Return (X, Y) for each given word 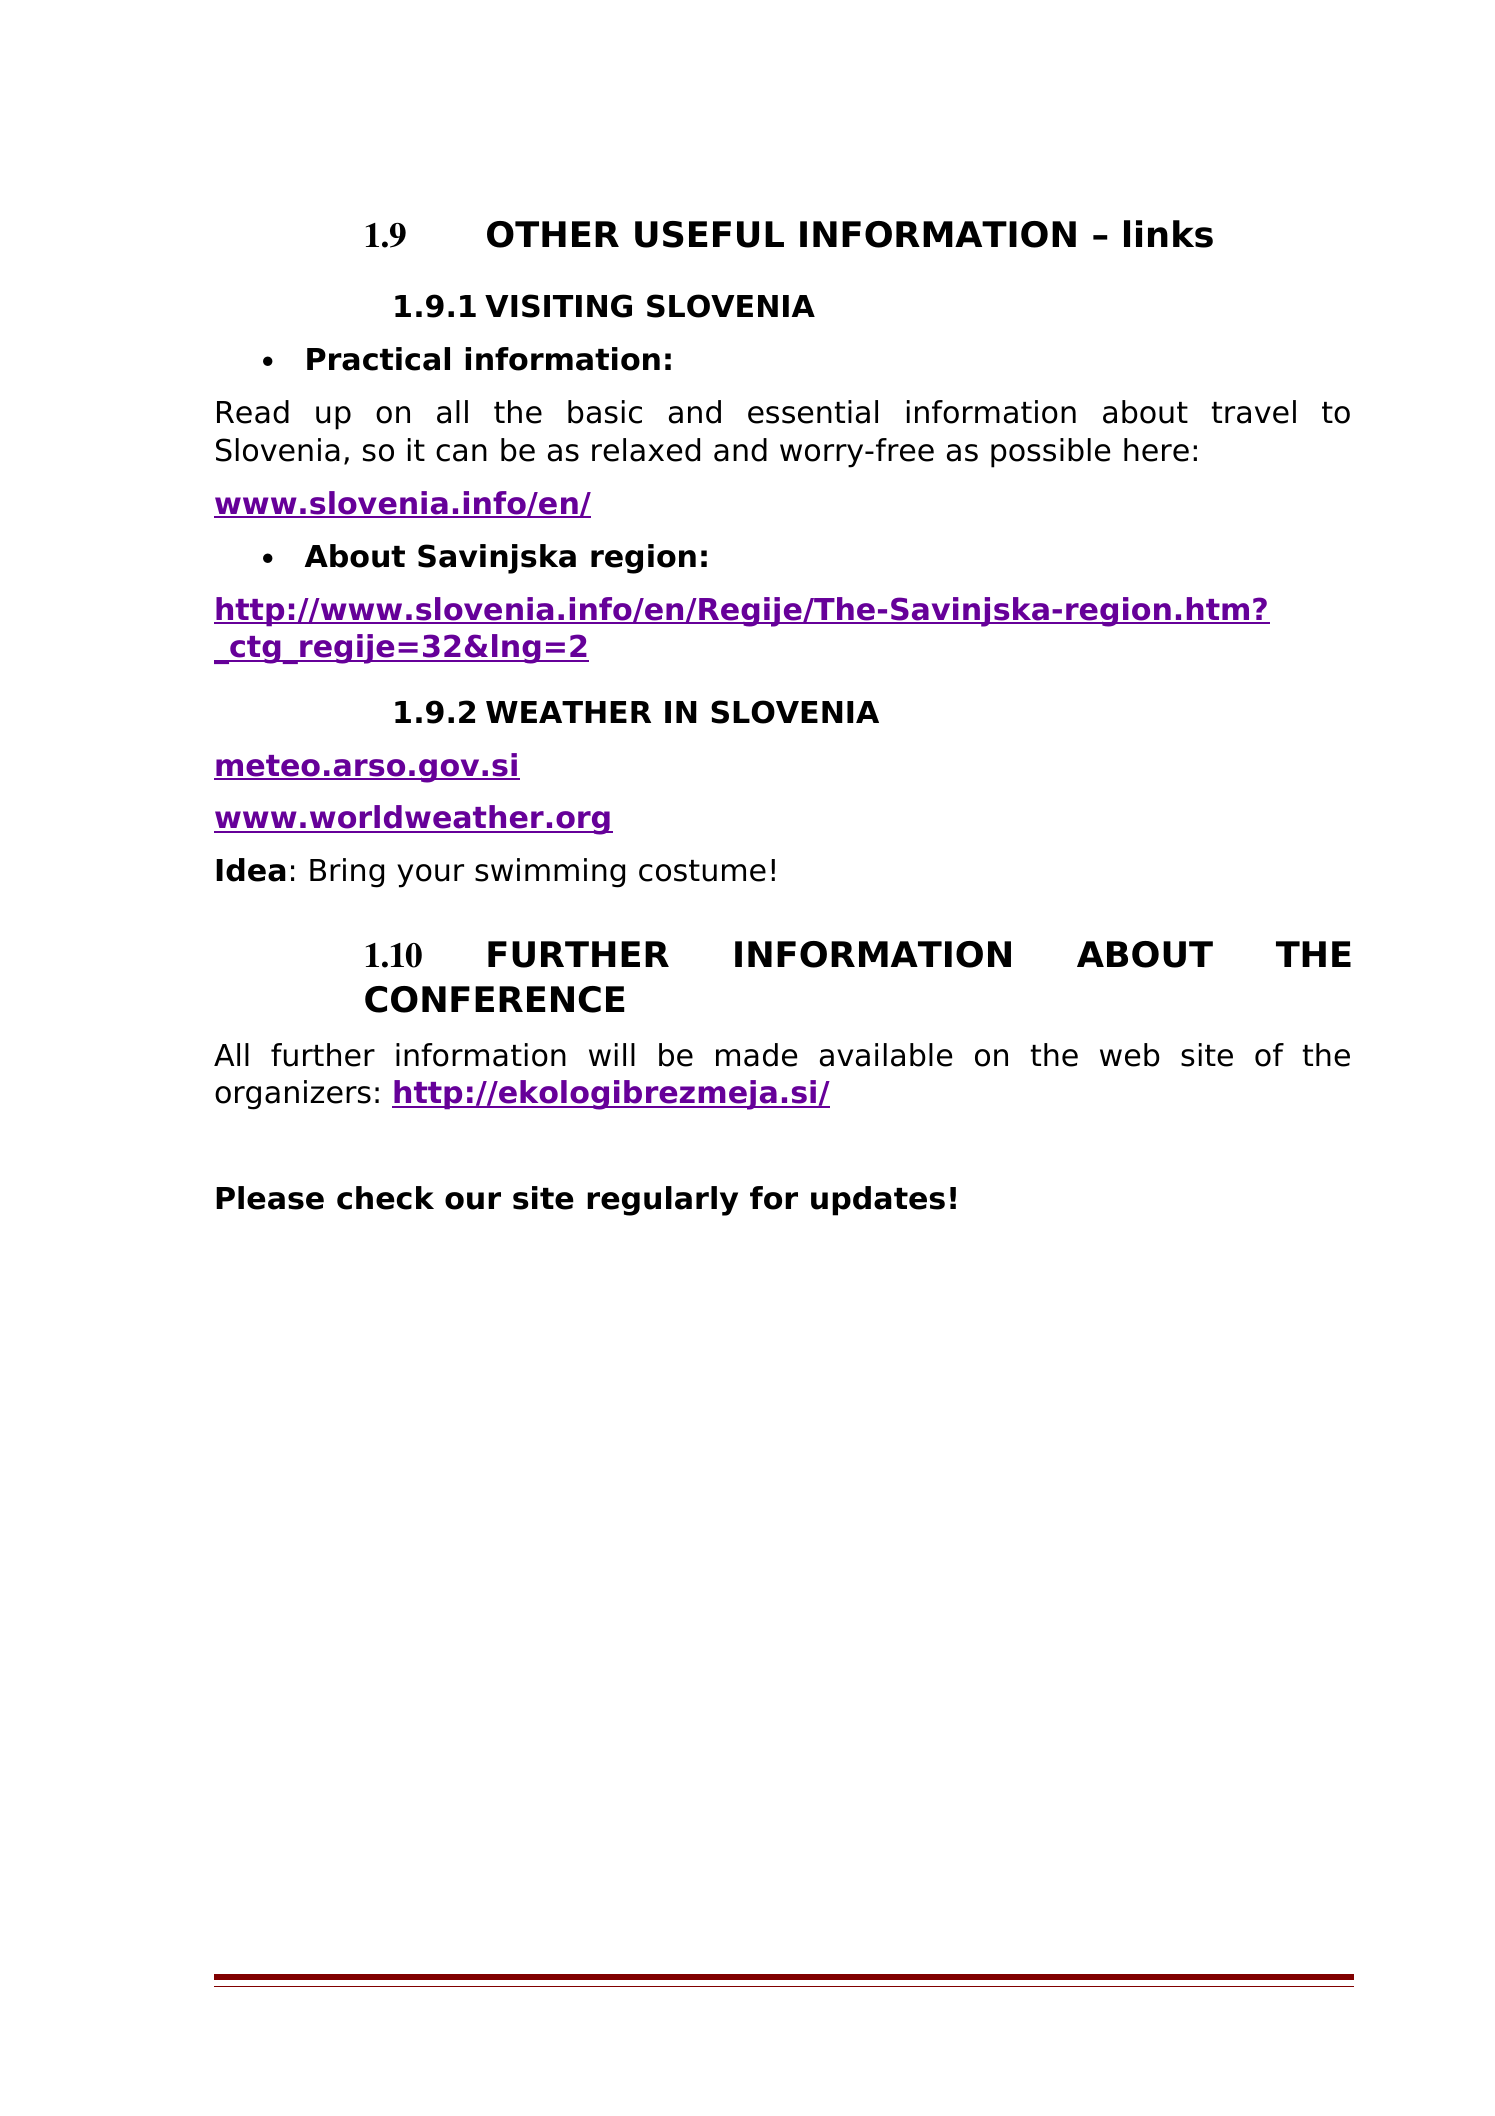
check (385, 1198)
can (461, 453)
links (1168, 234)
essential (813, 412)
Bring (347, 873)
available (886, 1055)
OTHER (553, 234)
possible (1050, 453)
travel (1254, 412)
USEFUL (709, 234)
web (1130, 1055)
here (1156, 450)
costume (702, 871)
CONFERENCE (495, 999)
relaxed (646, 450)
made (756, 1055)
